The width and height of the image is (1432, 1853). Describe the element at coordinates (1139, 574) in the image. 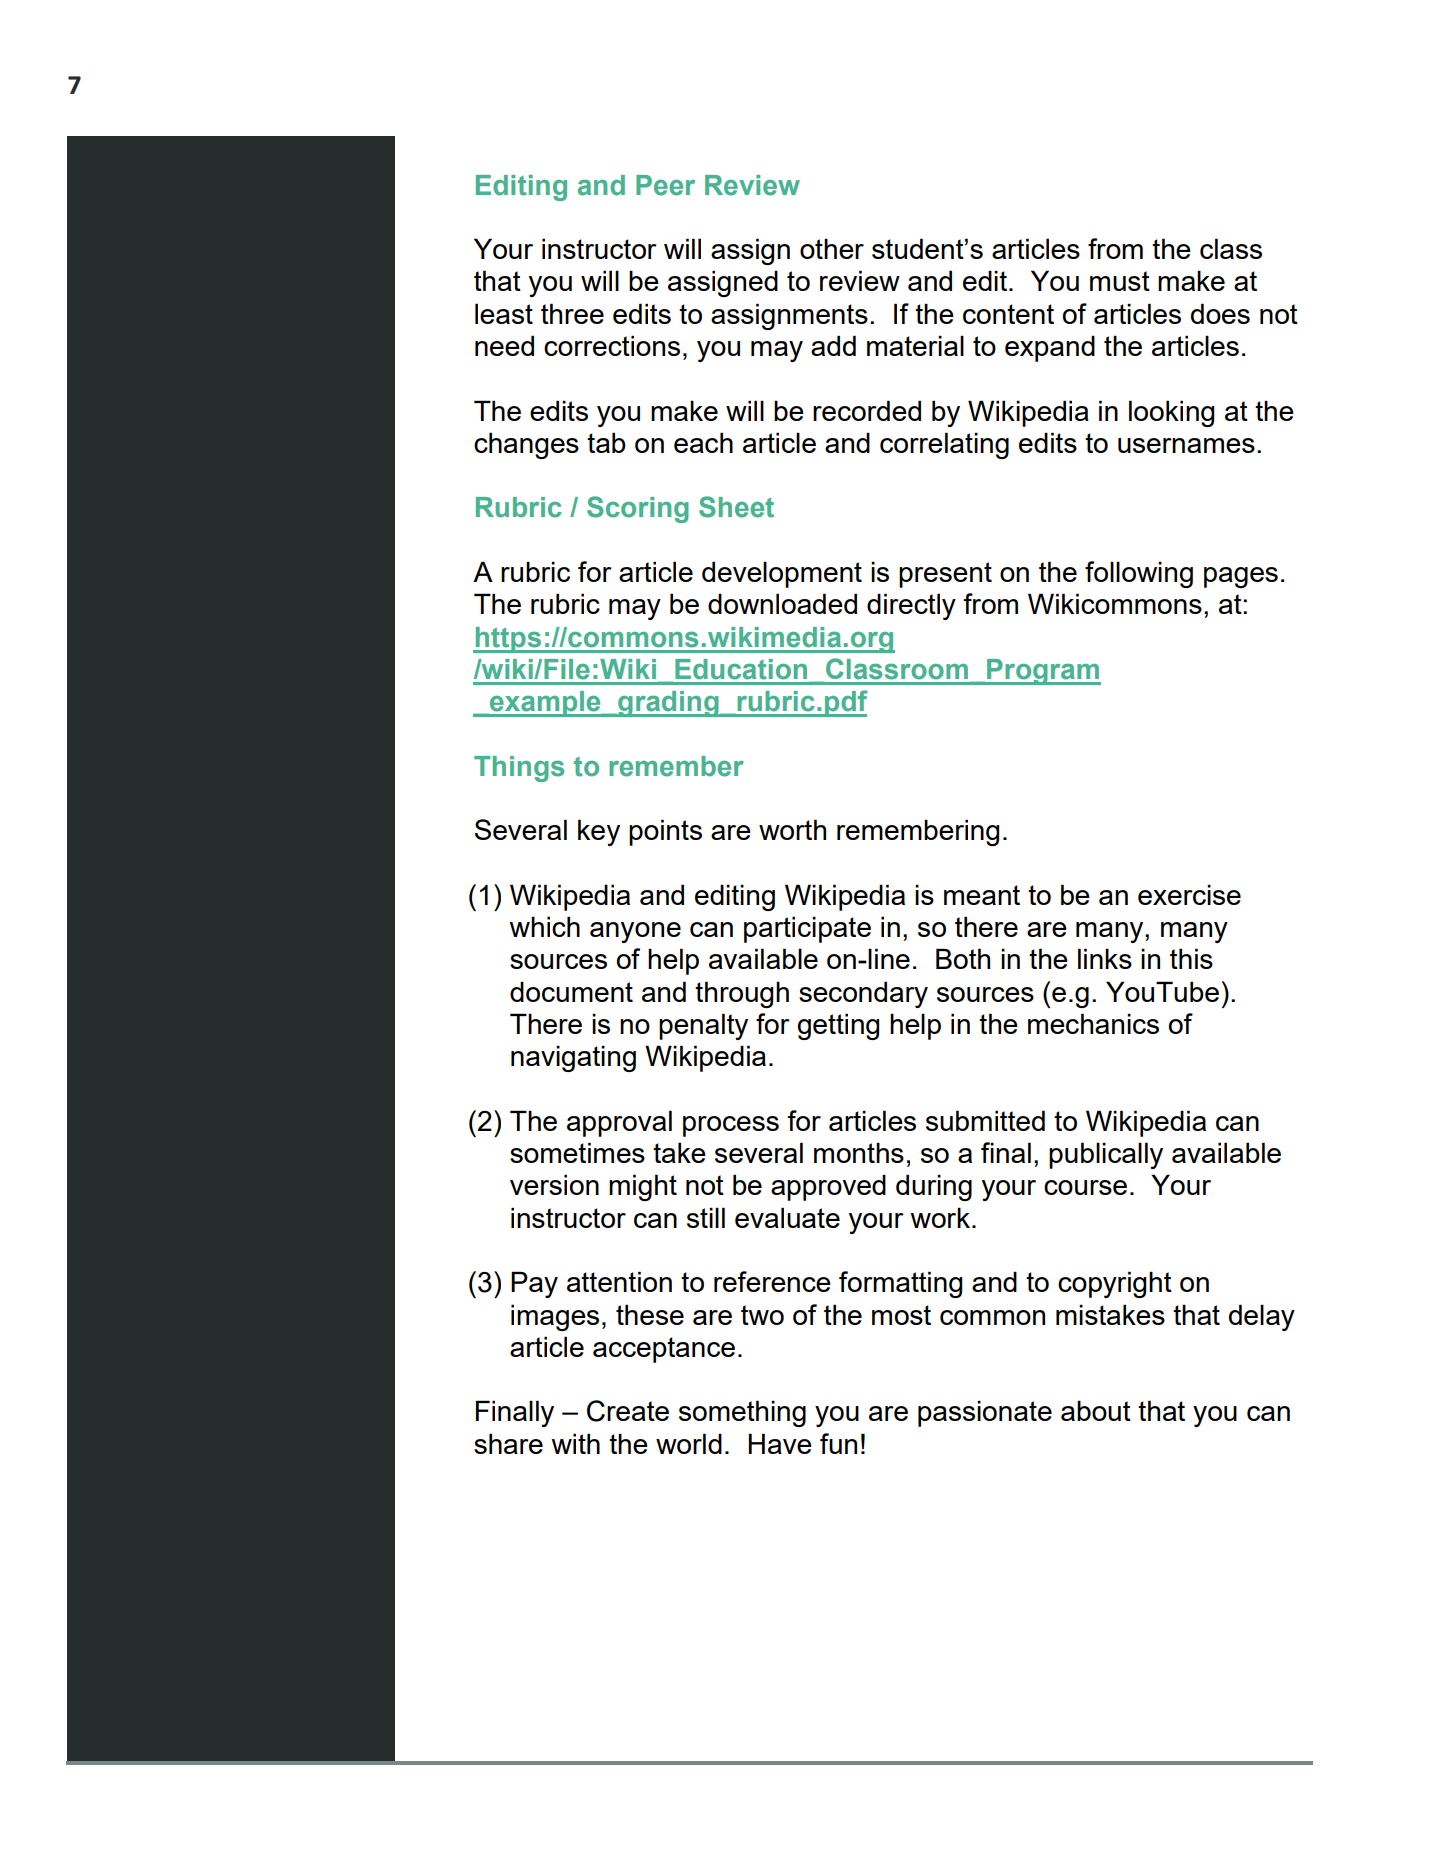

I see `following` at that location.
